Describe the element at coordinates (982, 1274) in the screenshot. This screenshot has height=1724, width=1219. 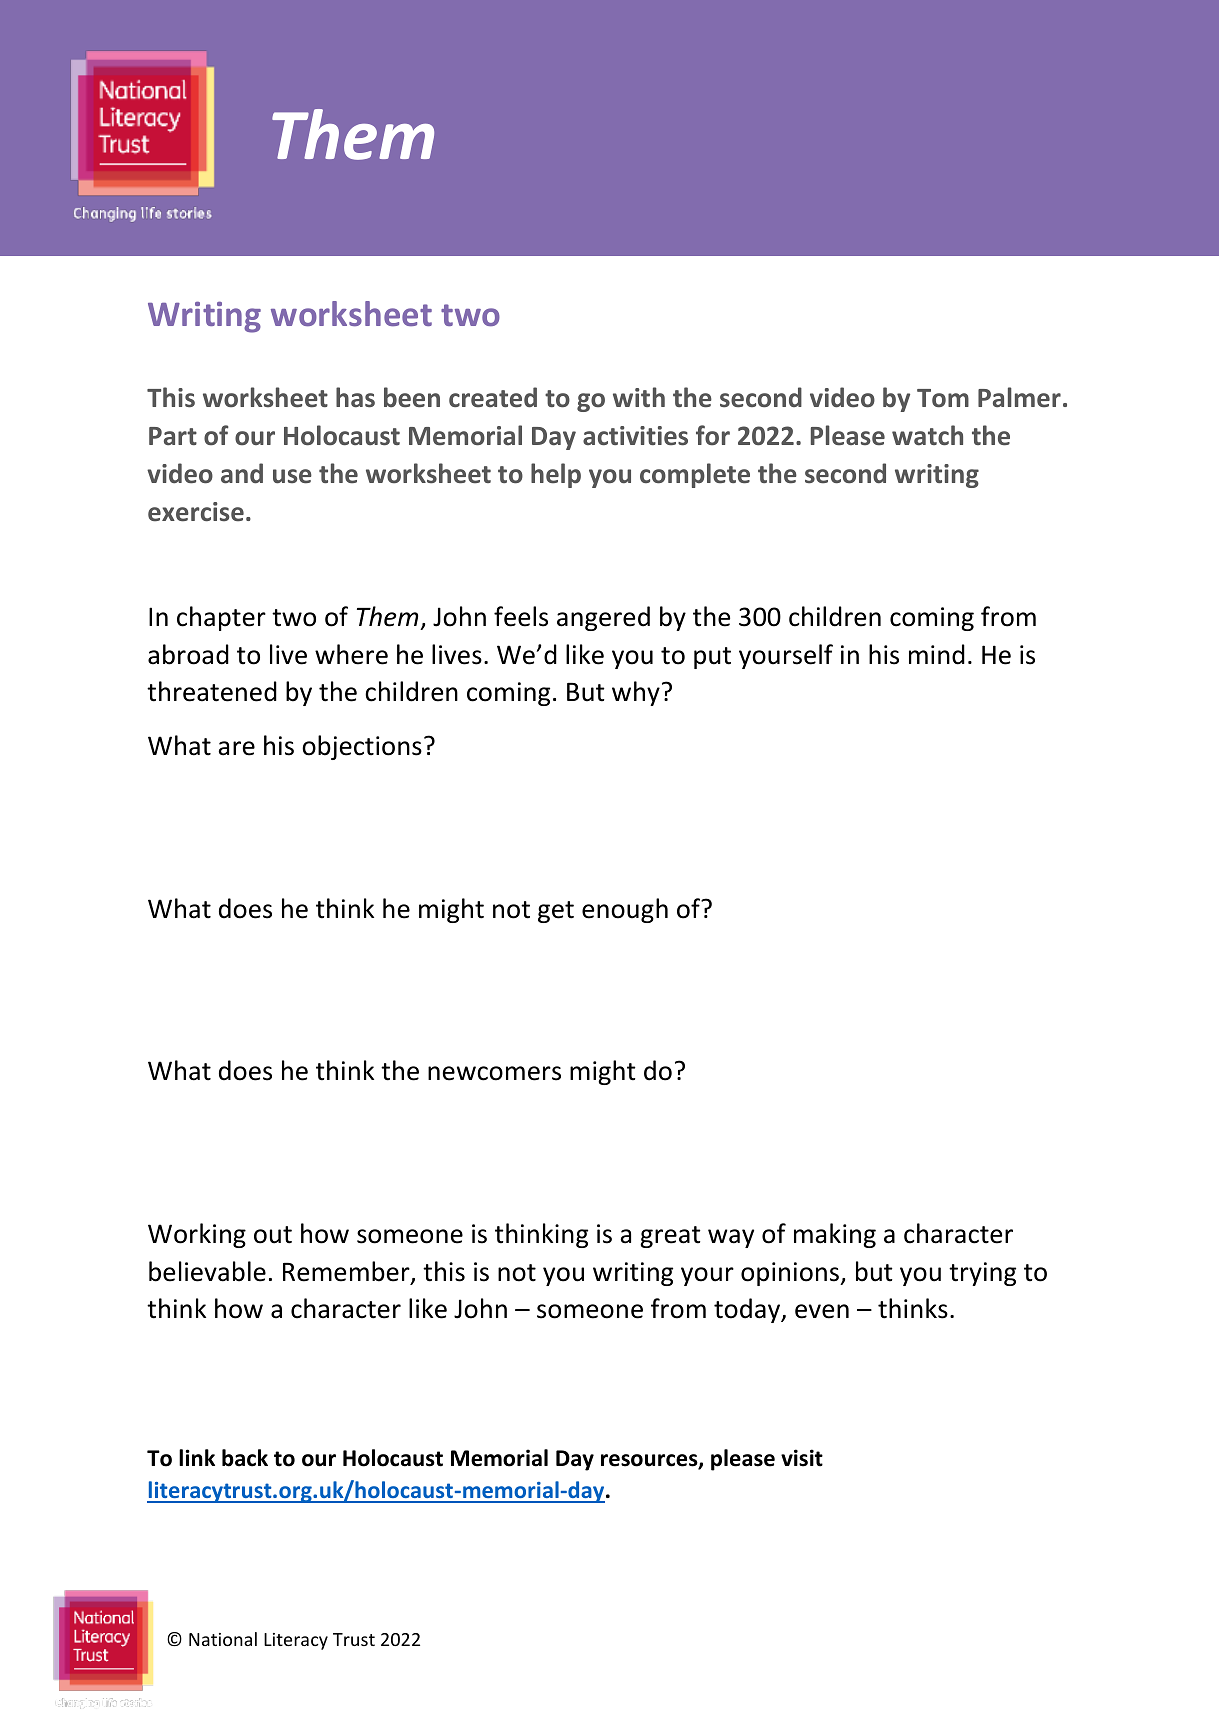
I see `trying` at that location.
